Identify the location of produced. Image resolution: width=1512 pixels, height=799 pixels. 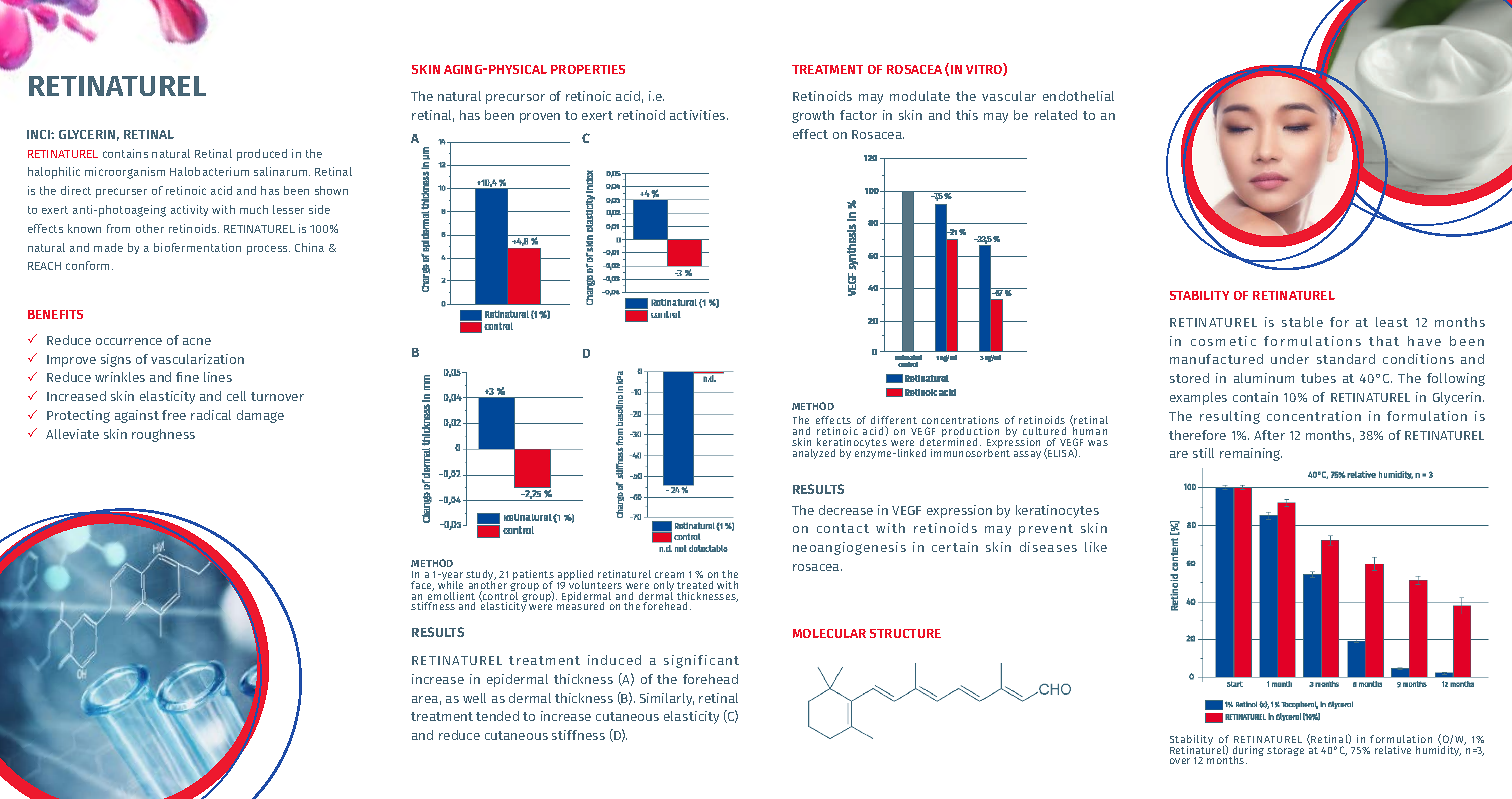
(262, 155).
